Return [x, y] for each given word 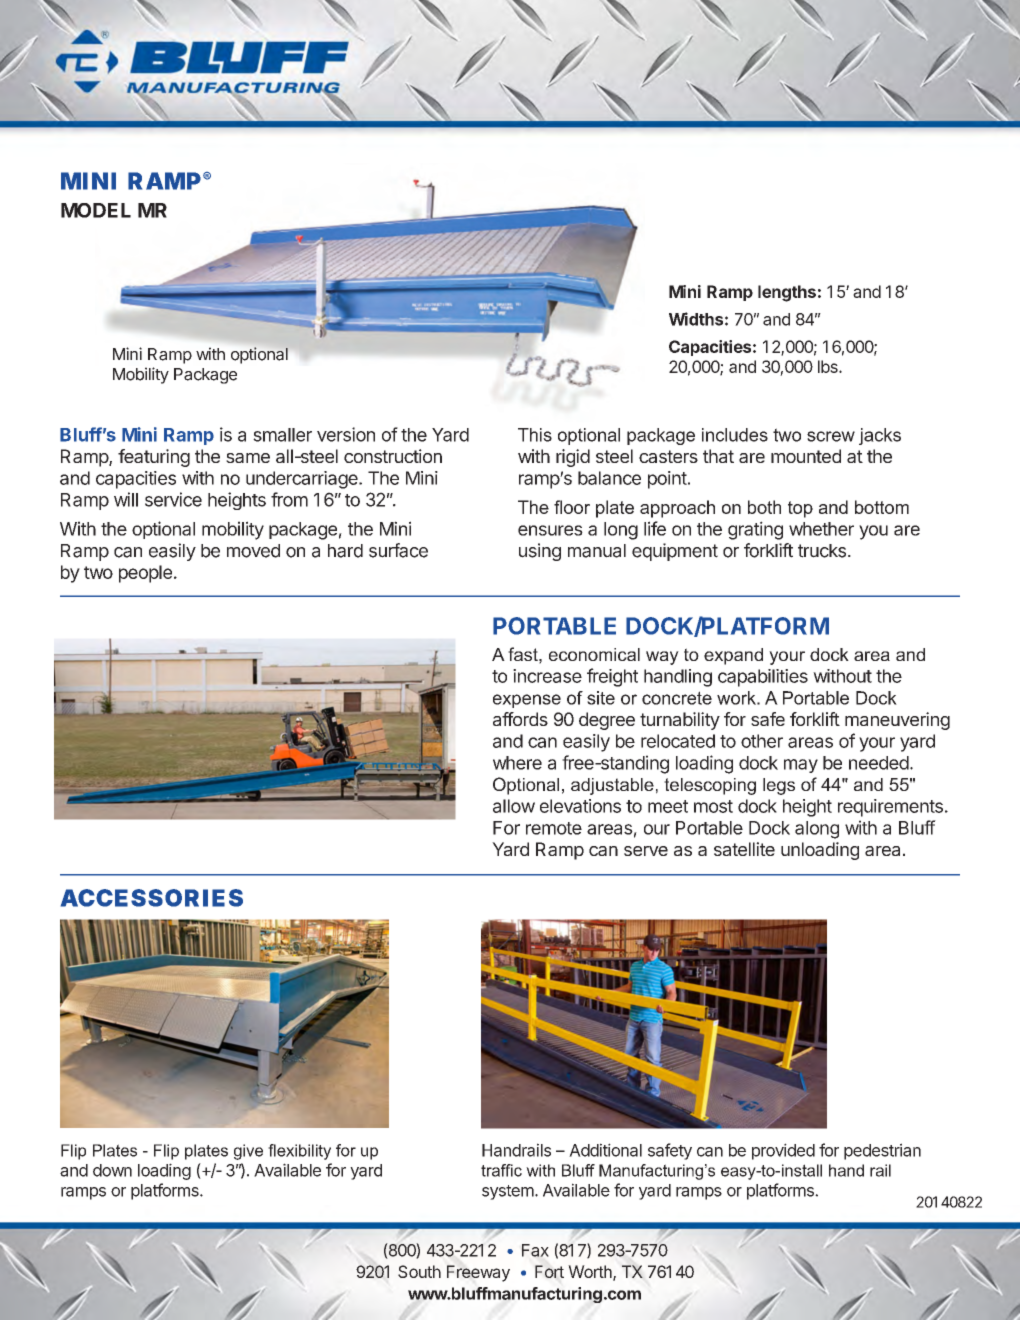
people [145, 574]
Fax [535, 1250]
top [800, 509]
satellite [744, 849]
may [801, 766]
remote [554, 828]
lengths [787, 293]
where [517, 763]
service [173, 499]
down [112, 1170]
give [248, 1152]
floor [572, 507]
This [535, 435]
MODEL [96, 210]
